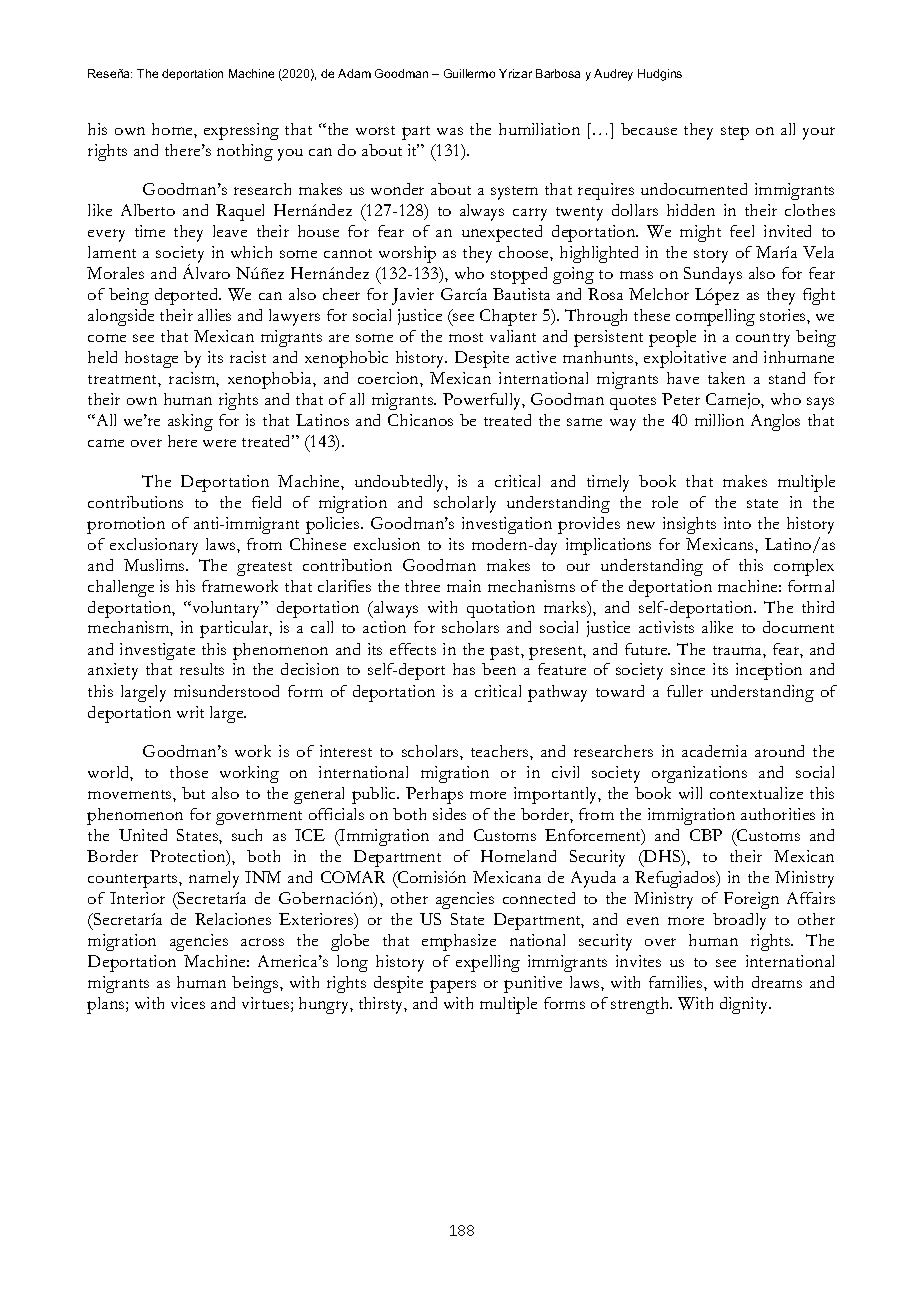  What do you see at coordinates (453, 986) in the document?
I see `papers` at bounding box center [453, 986].
